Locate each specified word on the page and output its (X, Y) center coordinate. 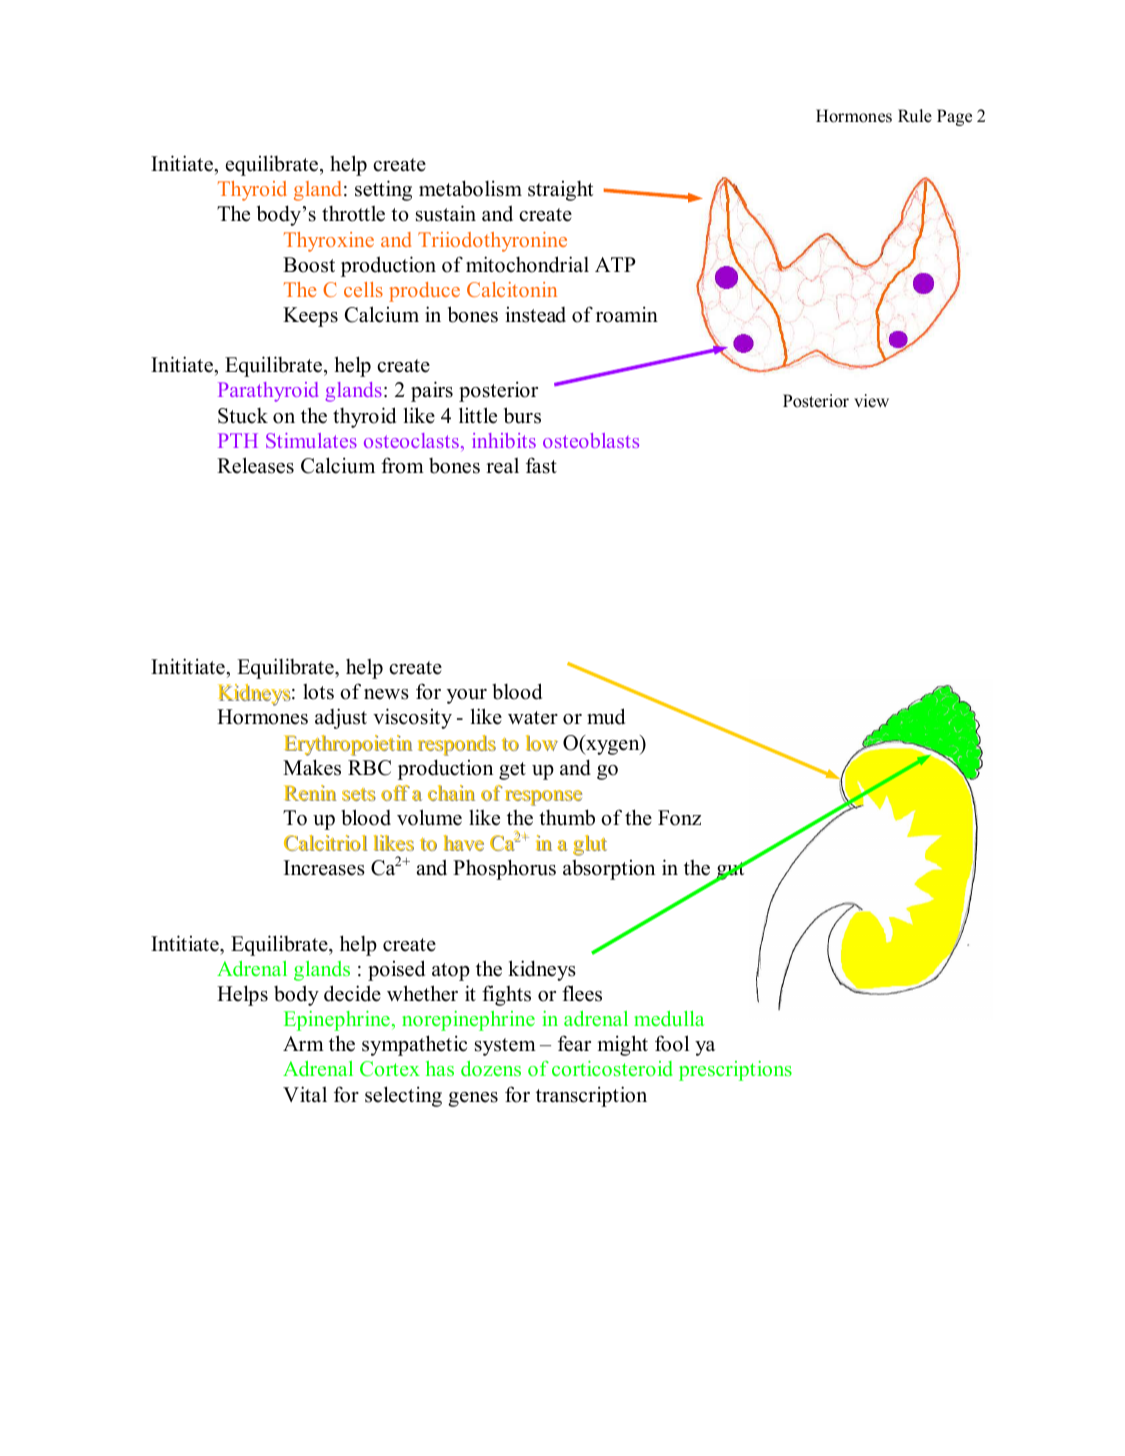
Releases (255, 465)
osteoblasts (591, 440)
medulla (669, 1018)
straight (560, 191)
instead (535, 315)
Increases (324, 868)
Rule (915, 116)
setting (383, 190)
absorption (609, 869)
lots (318, 691)
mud (606, 716)
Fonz (679, 818)
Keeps (310, 317)
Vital (305, 1094)
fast (541, 465)
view (871, 401)
